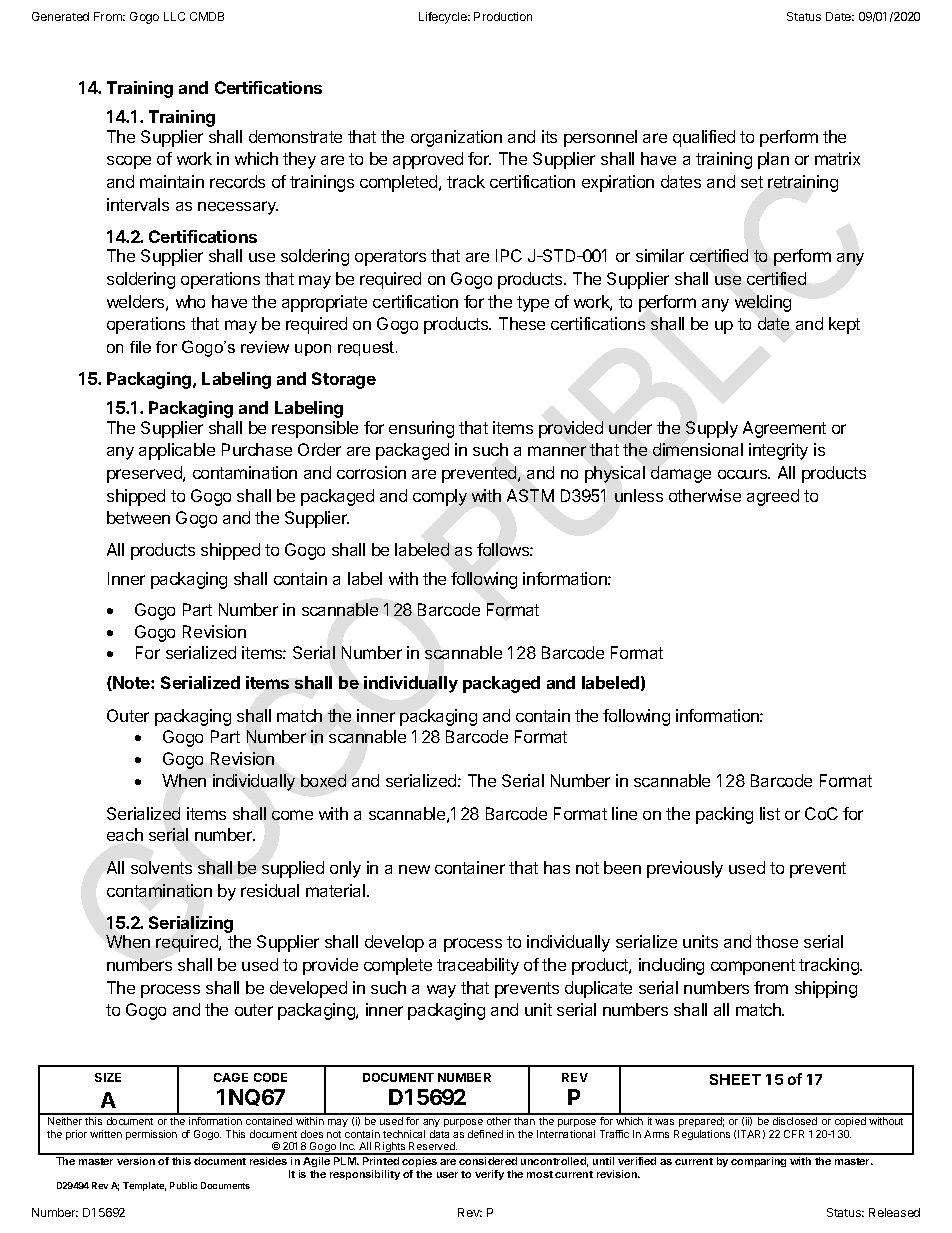 The height and width of the document is (1233, 952). Describe the element at coordinates (414, 869) in the document. I see `new` at that location.
